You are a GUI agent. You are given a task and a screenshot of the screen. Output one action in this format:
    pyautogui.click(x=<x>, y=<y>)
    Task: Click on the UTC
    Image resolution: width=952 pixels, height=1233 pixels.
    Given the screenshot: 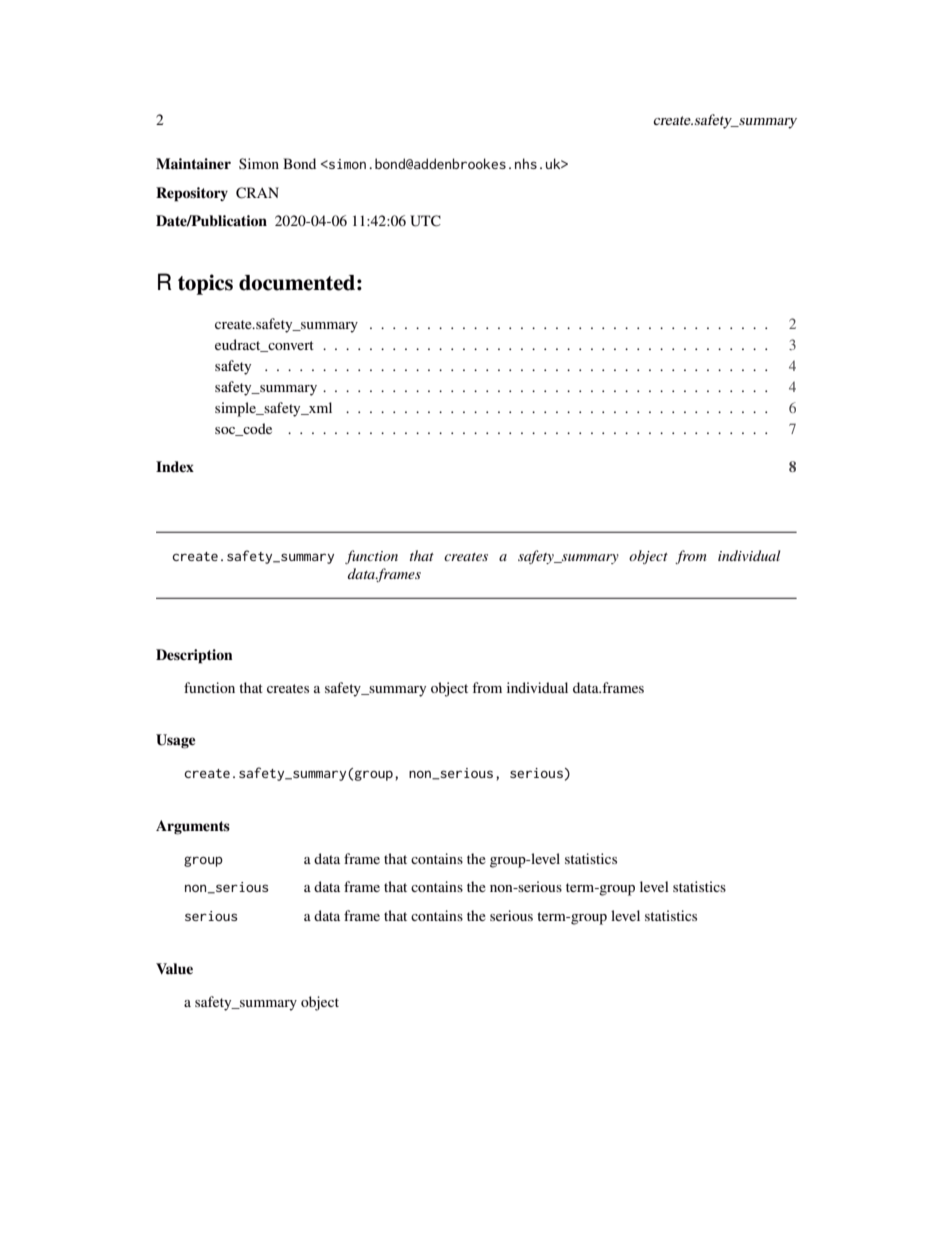 What is the action you would take?
    pyautogui.click(x=425, y=221)
